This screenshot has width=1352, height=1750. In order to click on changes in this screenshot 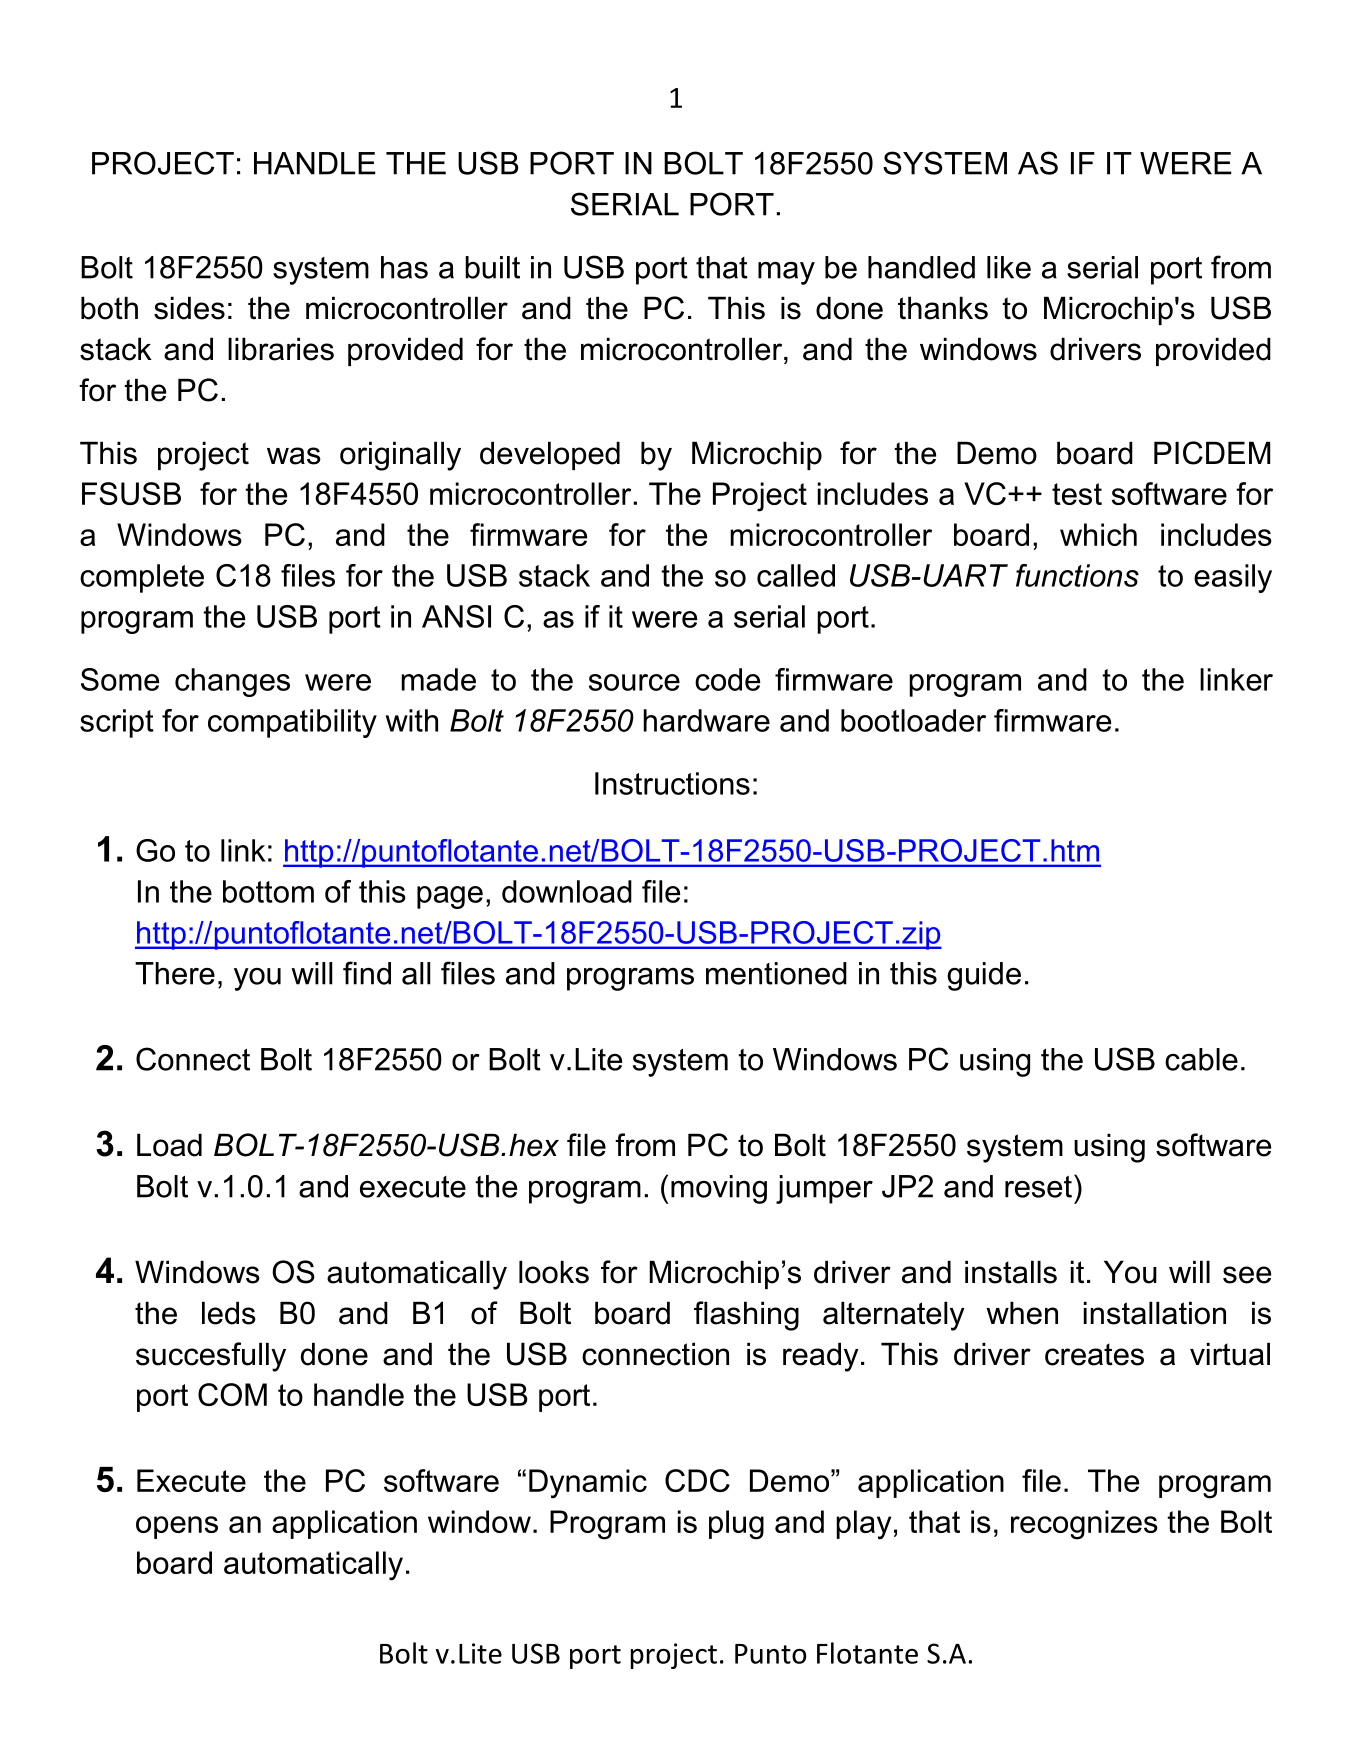, I will do `click(232, 682)`.
